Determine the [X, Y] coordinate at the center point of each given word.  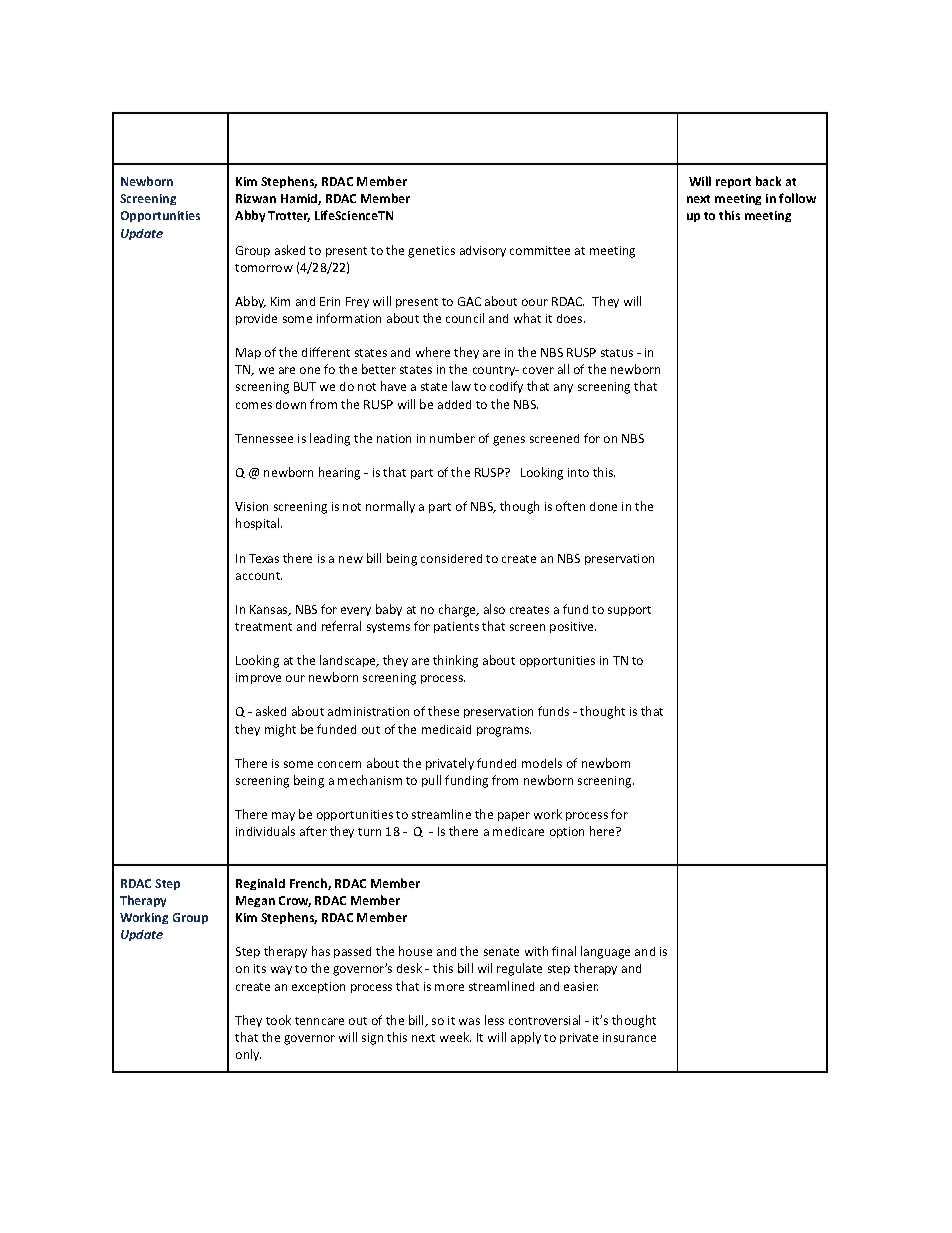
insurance [629, 1037]
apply [526, 1038]
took [278, 1020]
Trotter [289, 216]
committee [540, 250]
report [733, 183]
